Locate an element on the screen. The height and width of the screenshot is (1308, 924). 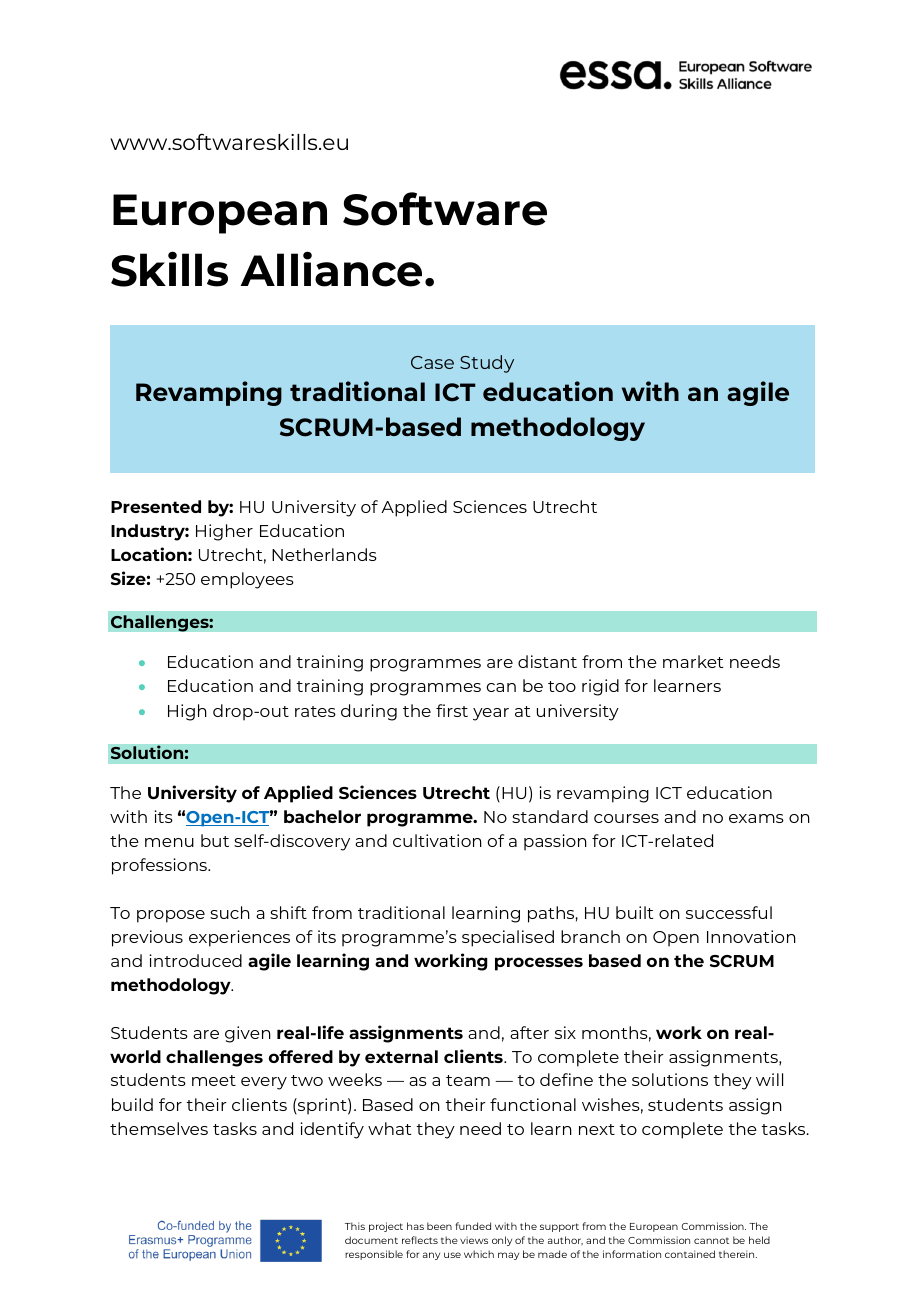
specialised is located at coordinates (508, 938).
